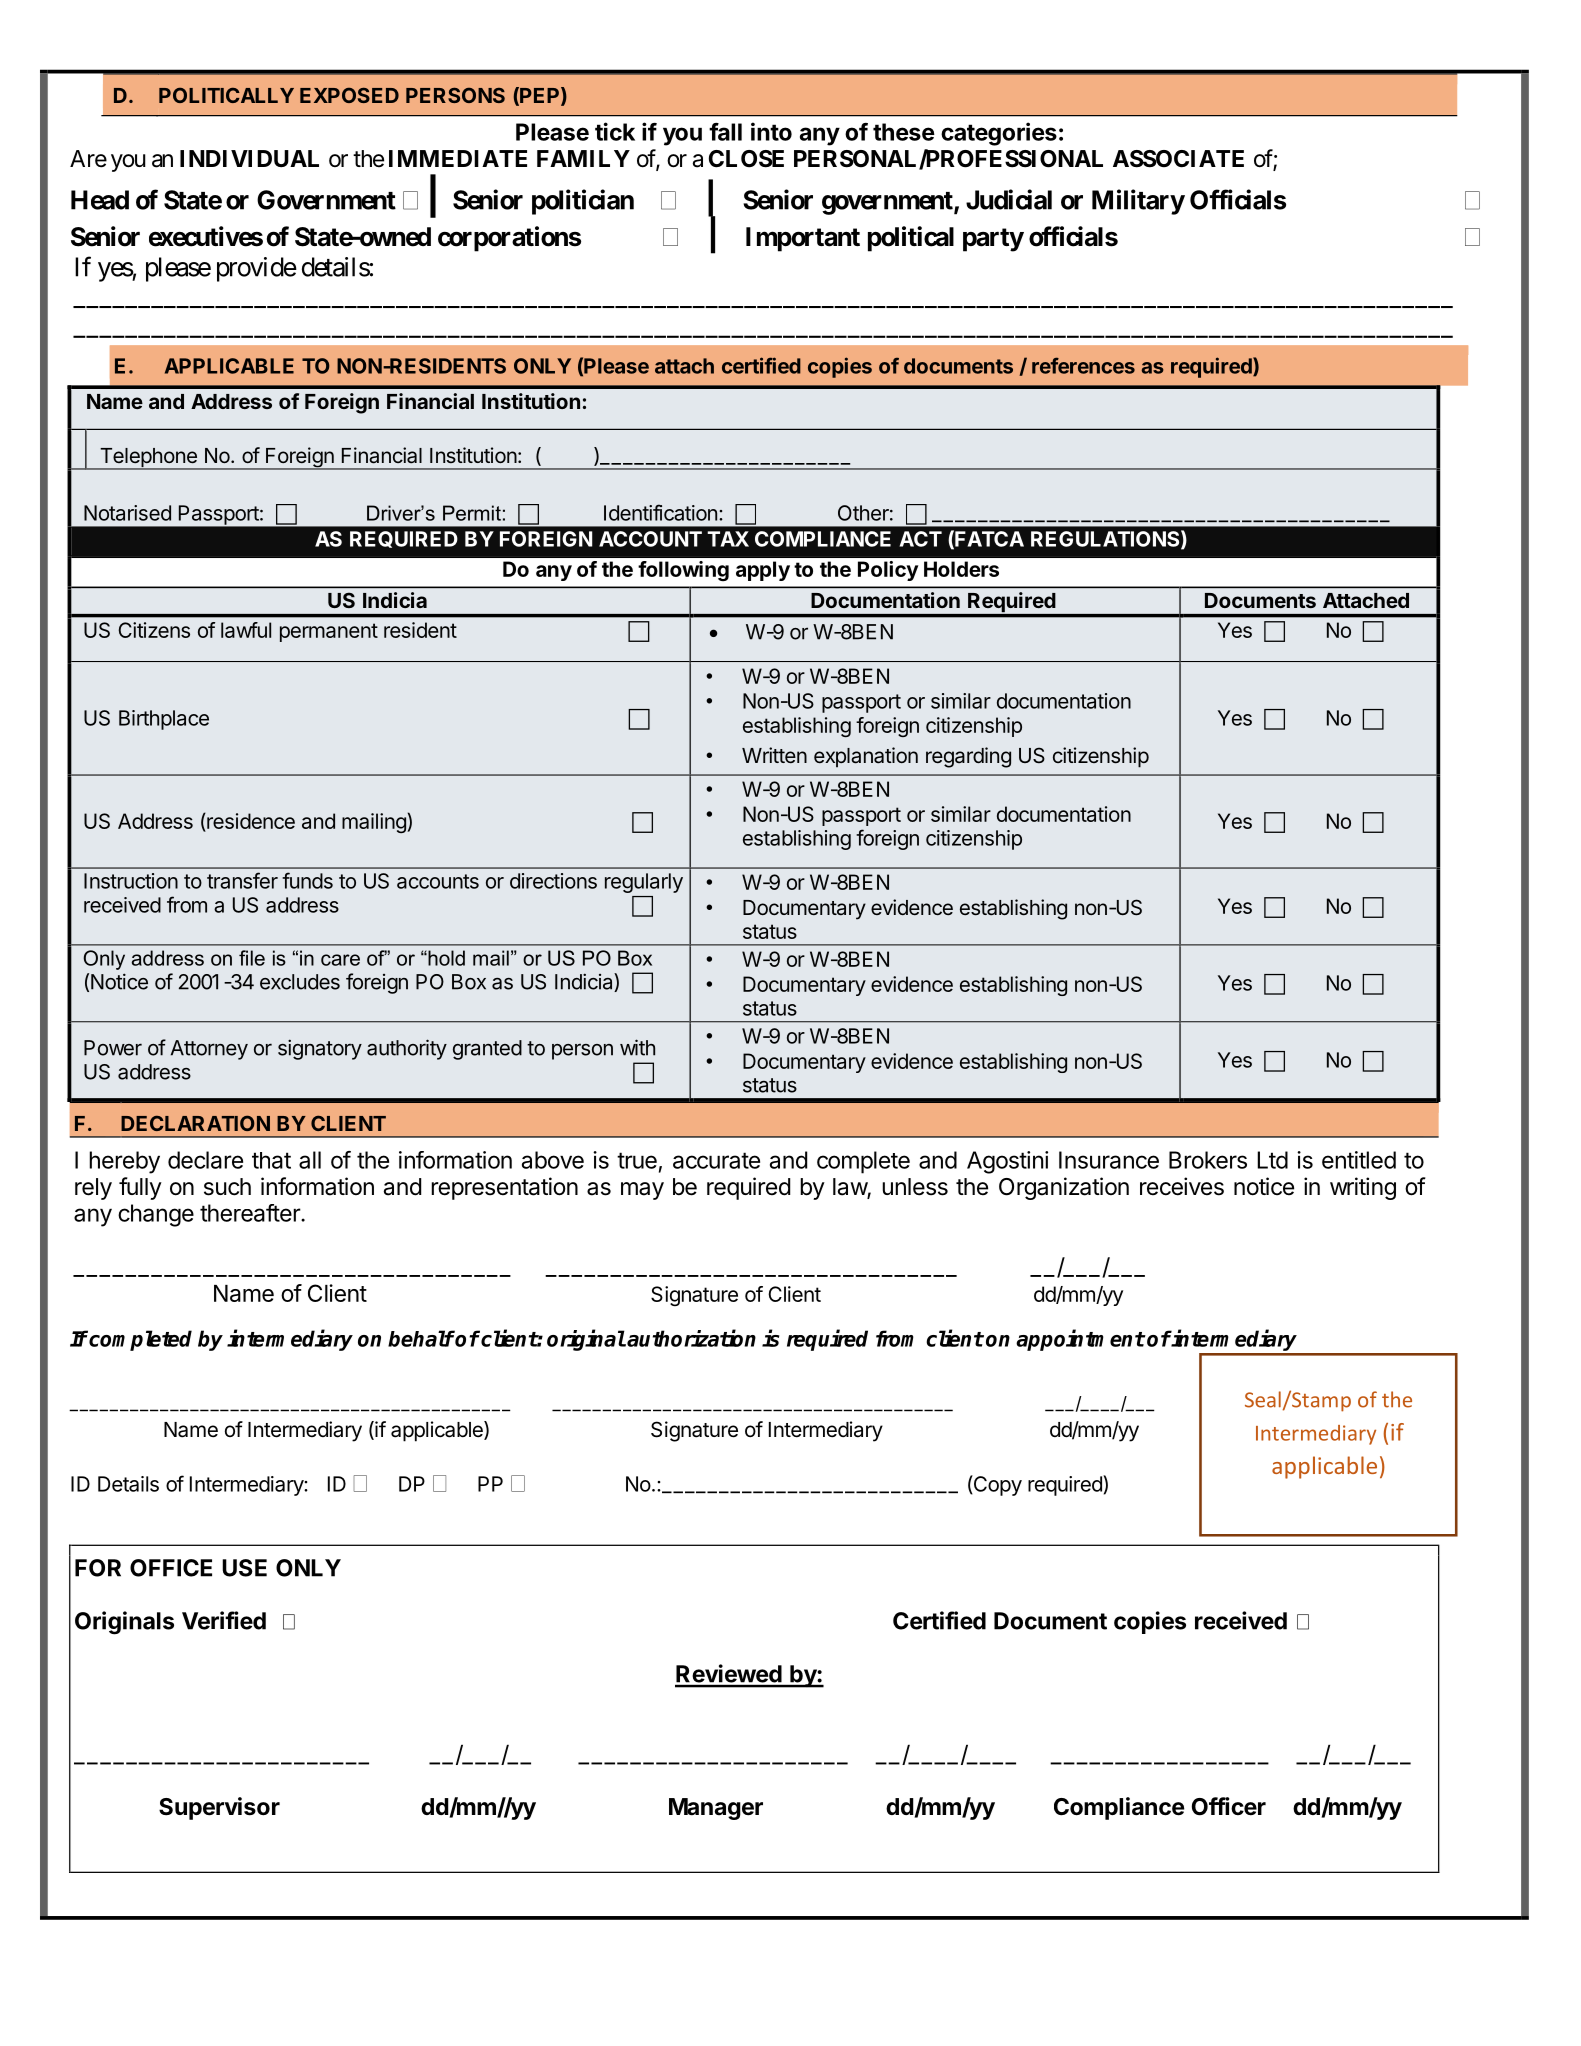  What do you see at coordinates (716, 1809) in the screenshot?
I see `Manager` at bounding box center [716, 1809].
